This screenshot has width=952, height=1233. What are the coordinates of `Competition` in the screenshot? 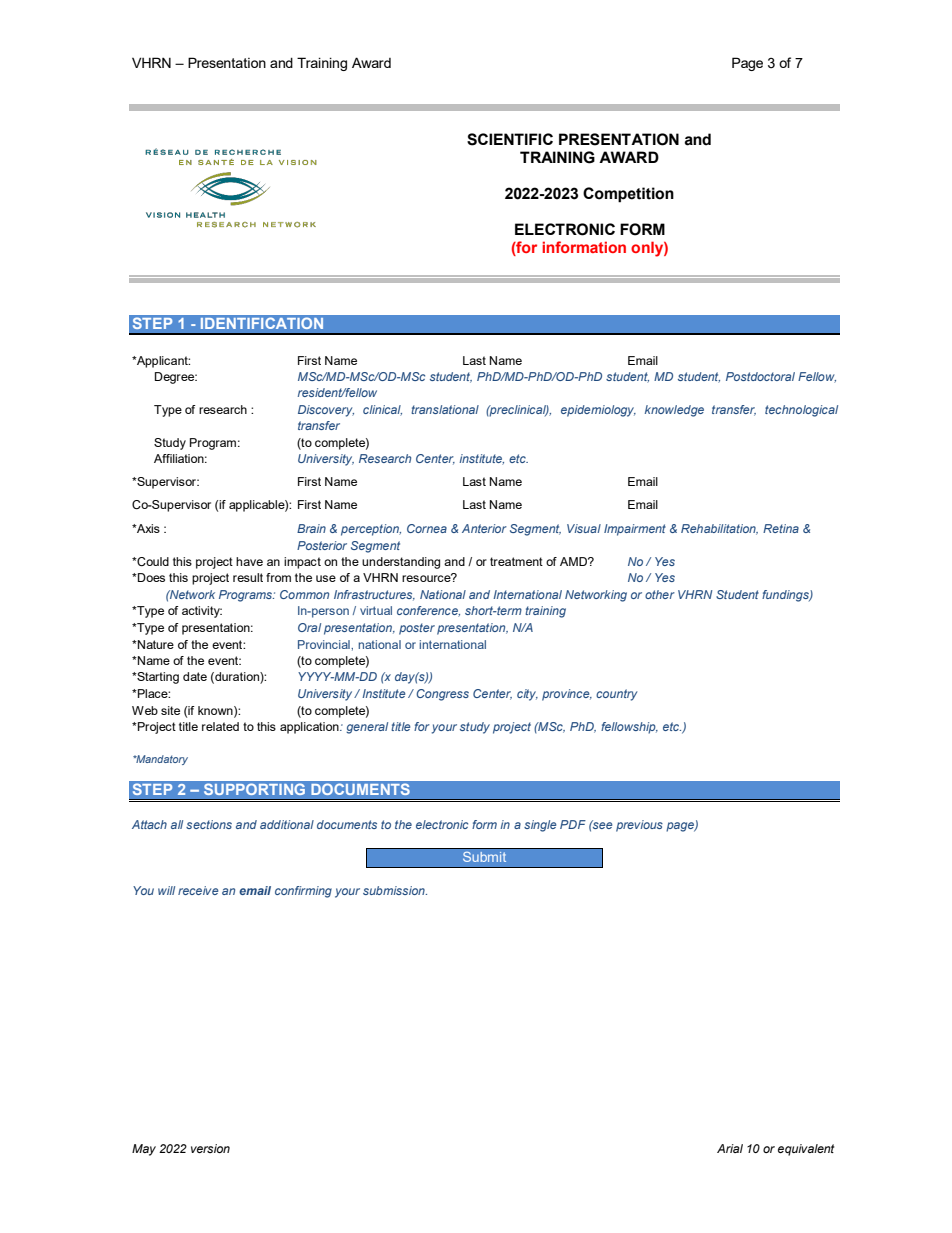 It's located at (628, 195).
